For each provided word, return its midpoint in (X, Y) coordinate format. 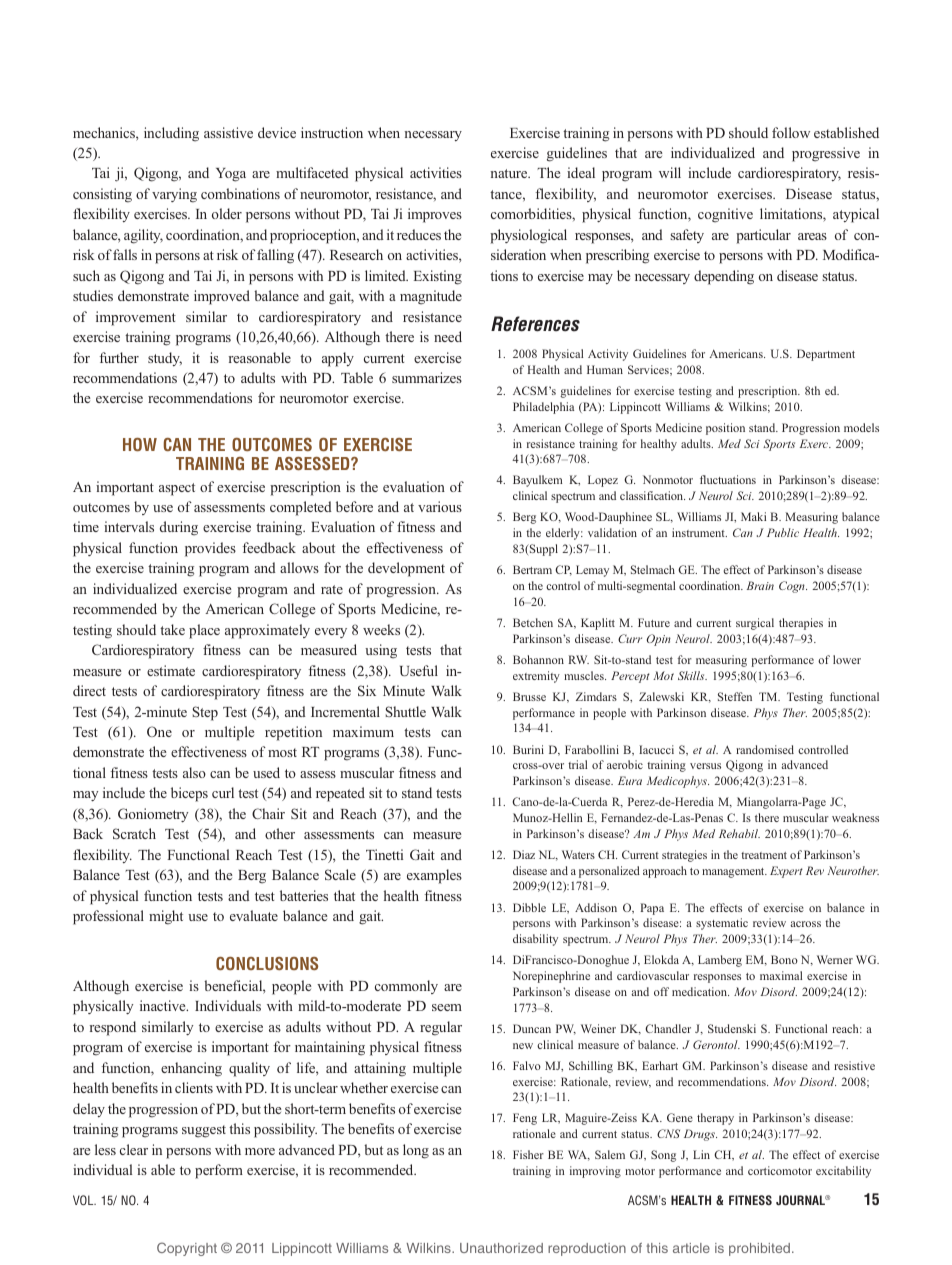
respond (113, 1028)
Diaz (524, 854)
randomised (765, 749)
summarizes (427, 377)
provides (210, 549)
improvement (136, 318)
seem (447, 1007)
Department (826, 355)
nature (510, 173)
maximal (781, 975)
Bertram (532, 569)
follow (791, 132)
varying (174, 195)
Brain (760, 585)
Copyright (187, 1249)
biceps (189, 794)
